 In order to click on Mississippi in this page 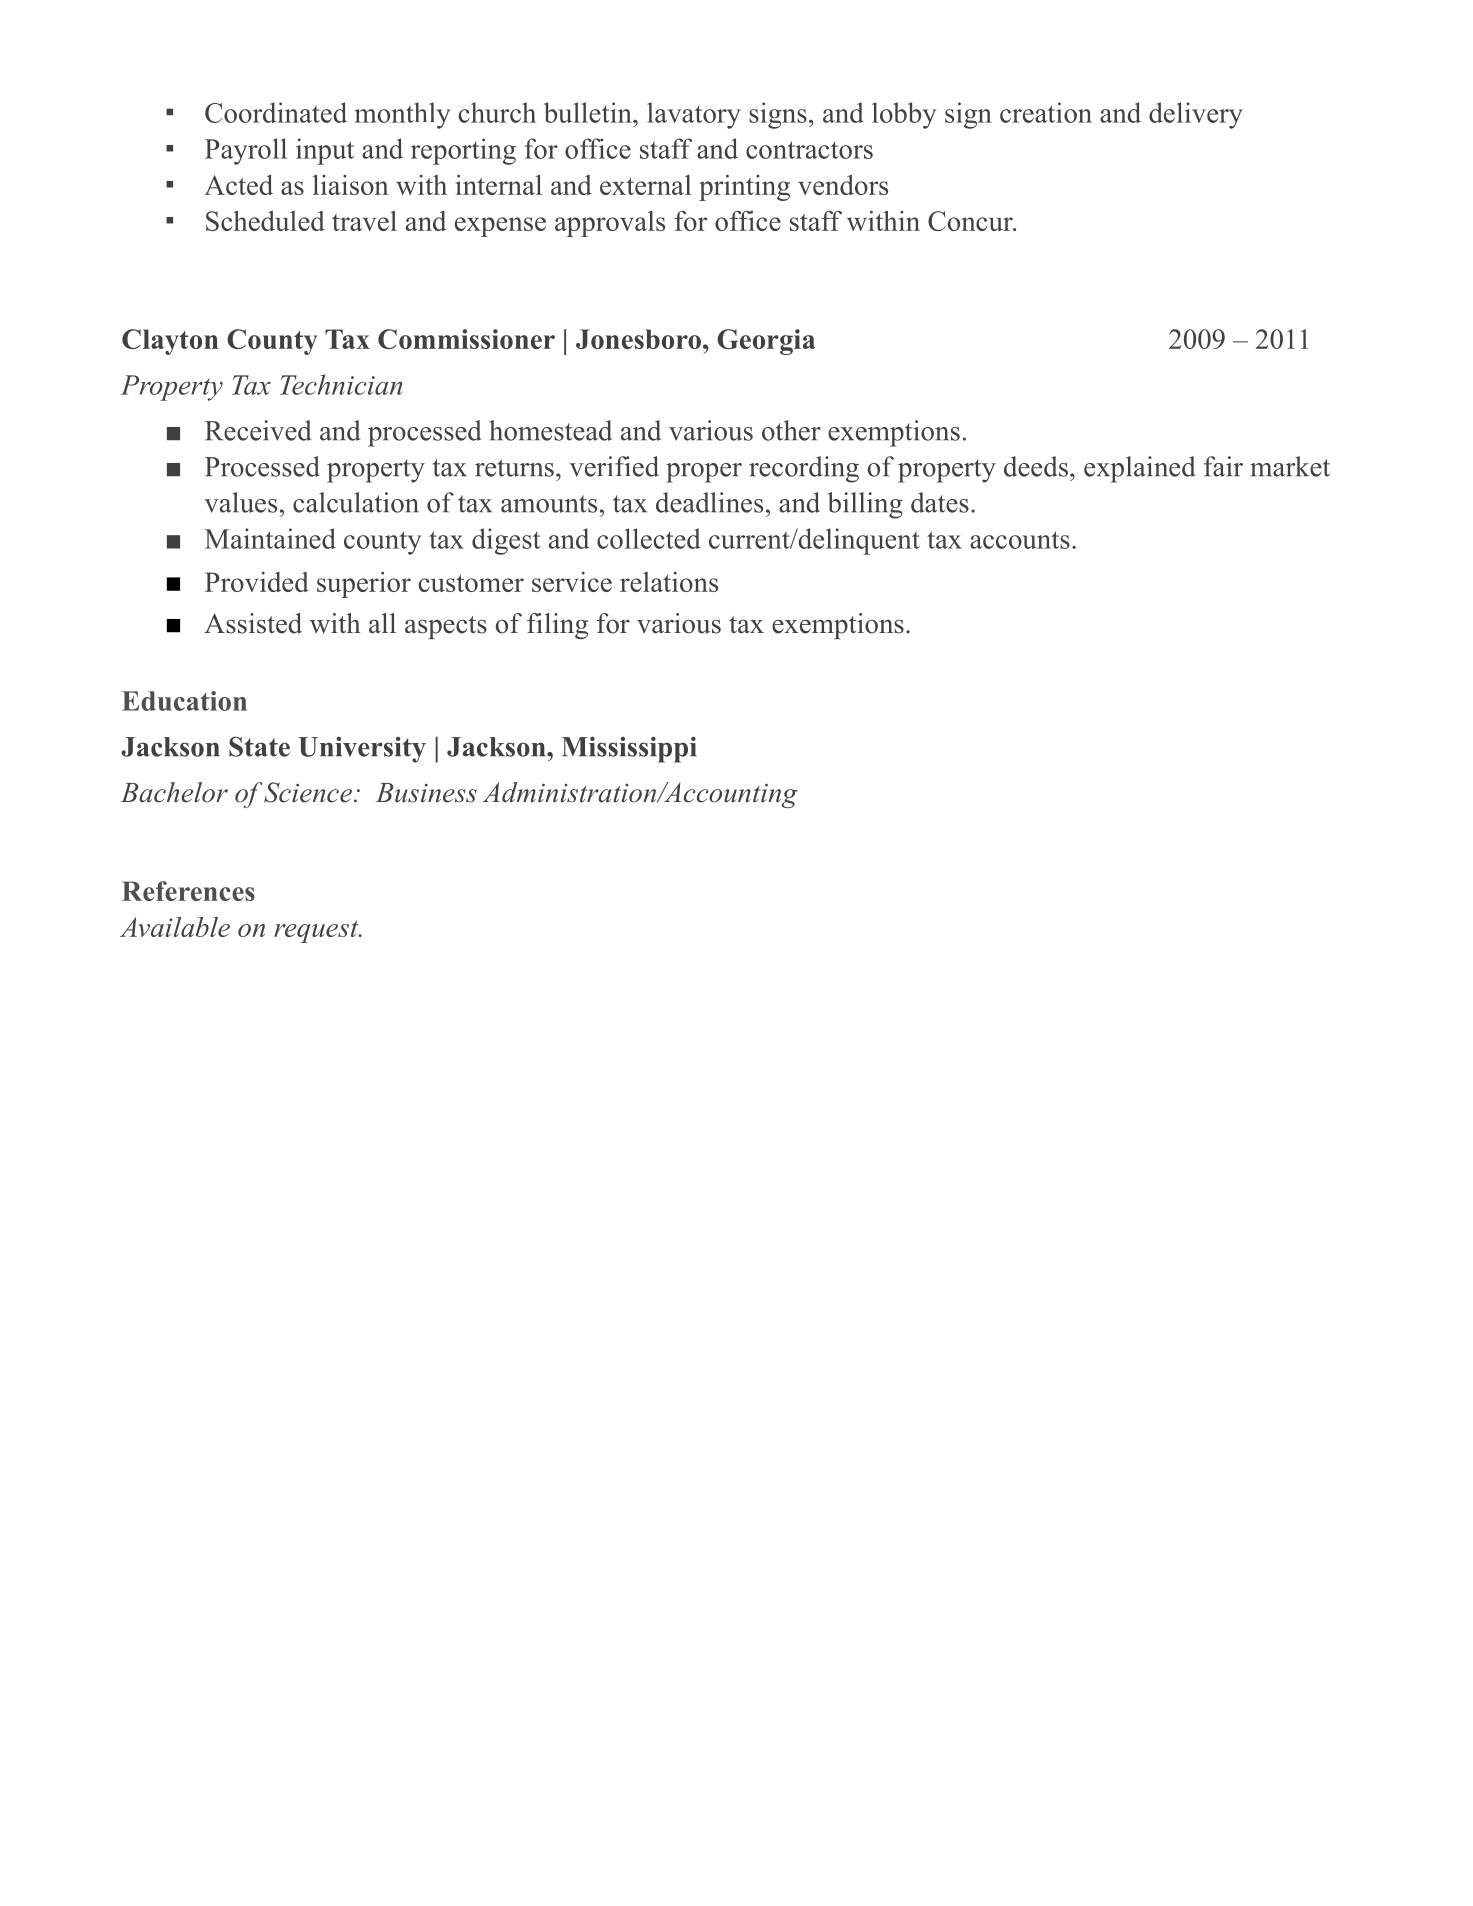, I will do `click(629, 749)`.
